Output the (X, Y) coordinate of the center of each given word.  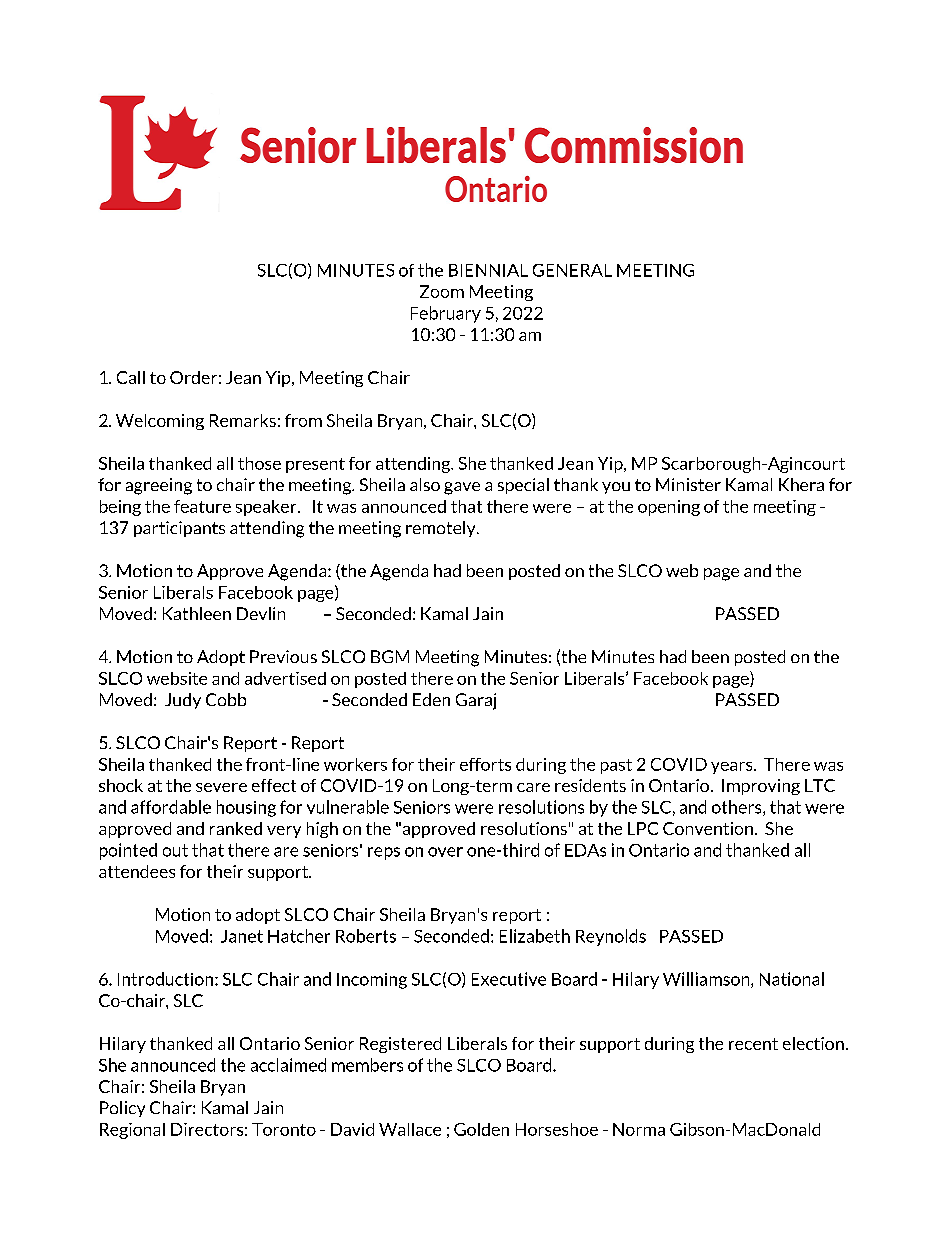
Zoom (442, 291)
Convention (708, 828)
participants (179, 529)
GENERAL (572, 270)
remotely (442, 529)
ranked (236, 828)
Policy (122, 1109)
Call (131, 377)
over (445, 852)
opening (669, 508)
